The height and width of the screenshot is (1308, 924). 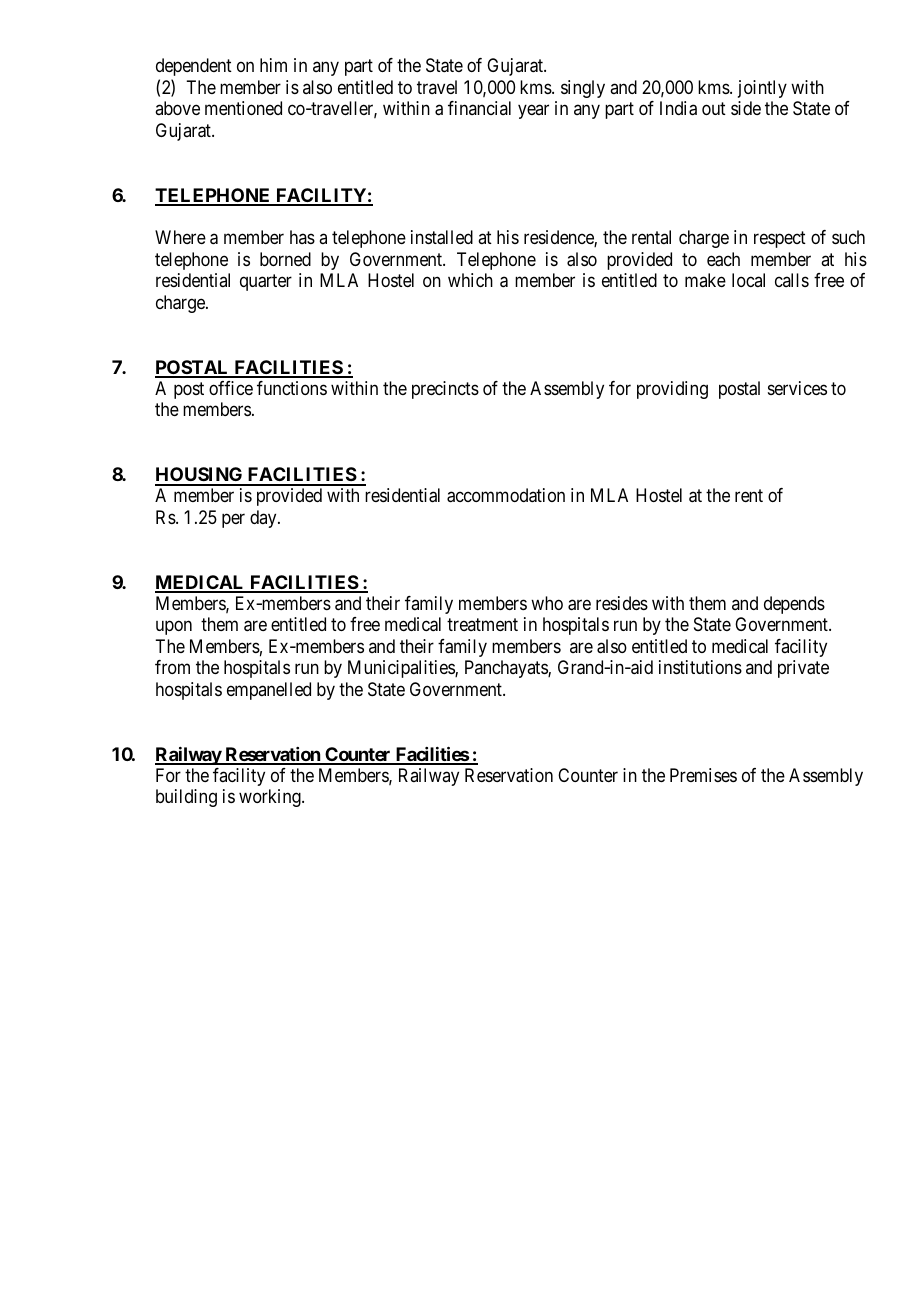 I want to click on working, so click(x=271, y=798).
